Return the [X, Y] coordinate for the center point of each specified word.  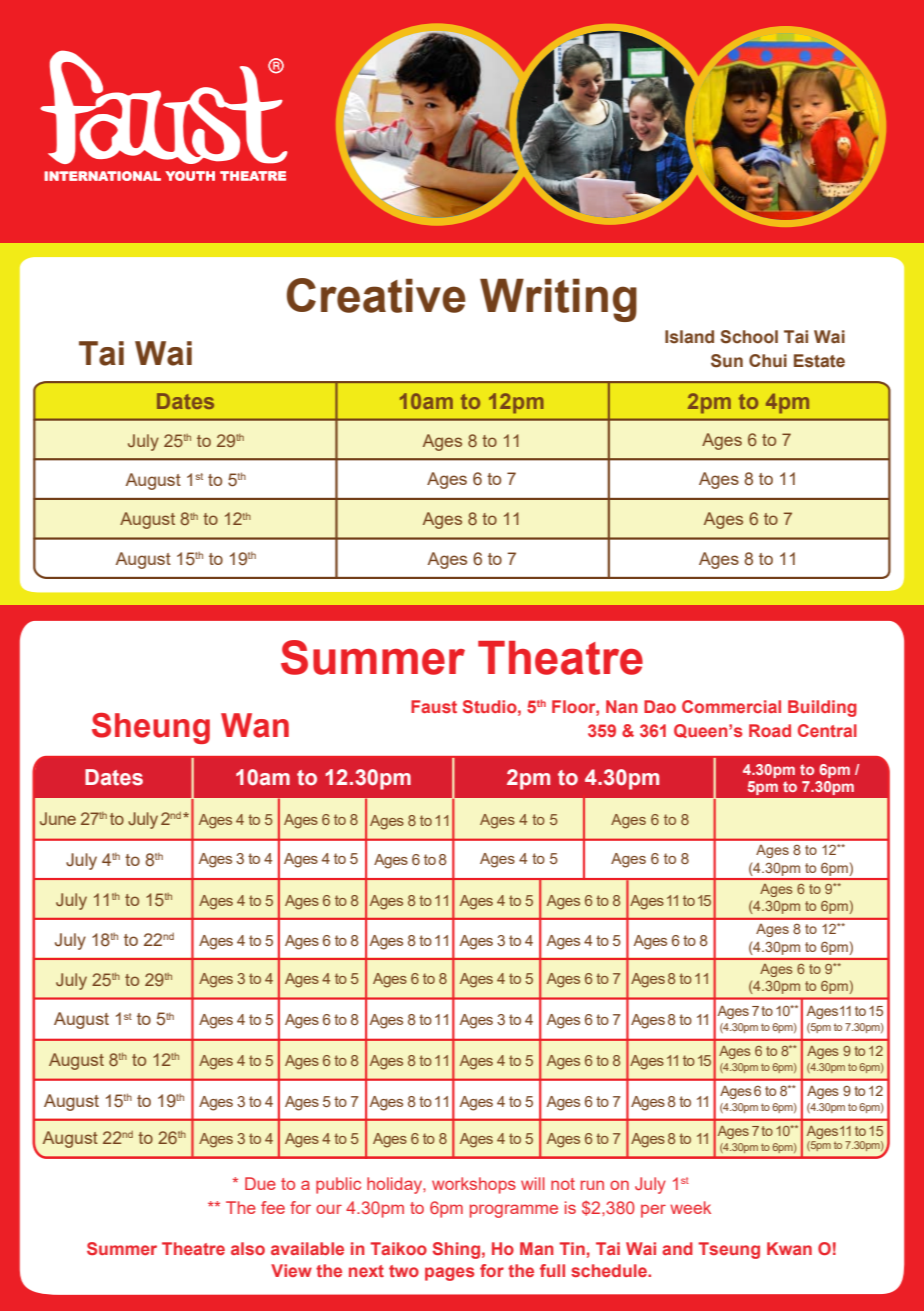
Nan [622, 706]
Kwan [789, 1248]
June [58, 818]
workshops [474, 1185]
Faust [434, 706]
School [749, 337]
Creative [376, 295]
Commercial [731, 706]
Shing [456, 1250]
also [248, 1248]
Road [770, 730]
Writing [558, 300]
